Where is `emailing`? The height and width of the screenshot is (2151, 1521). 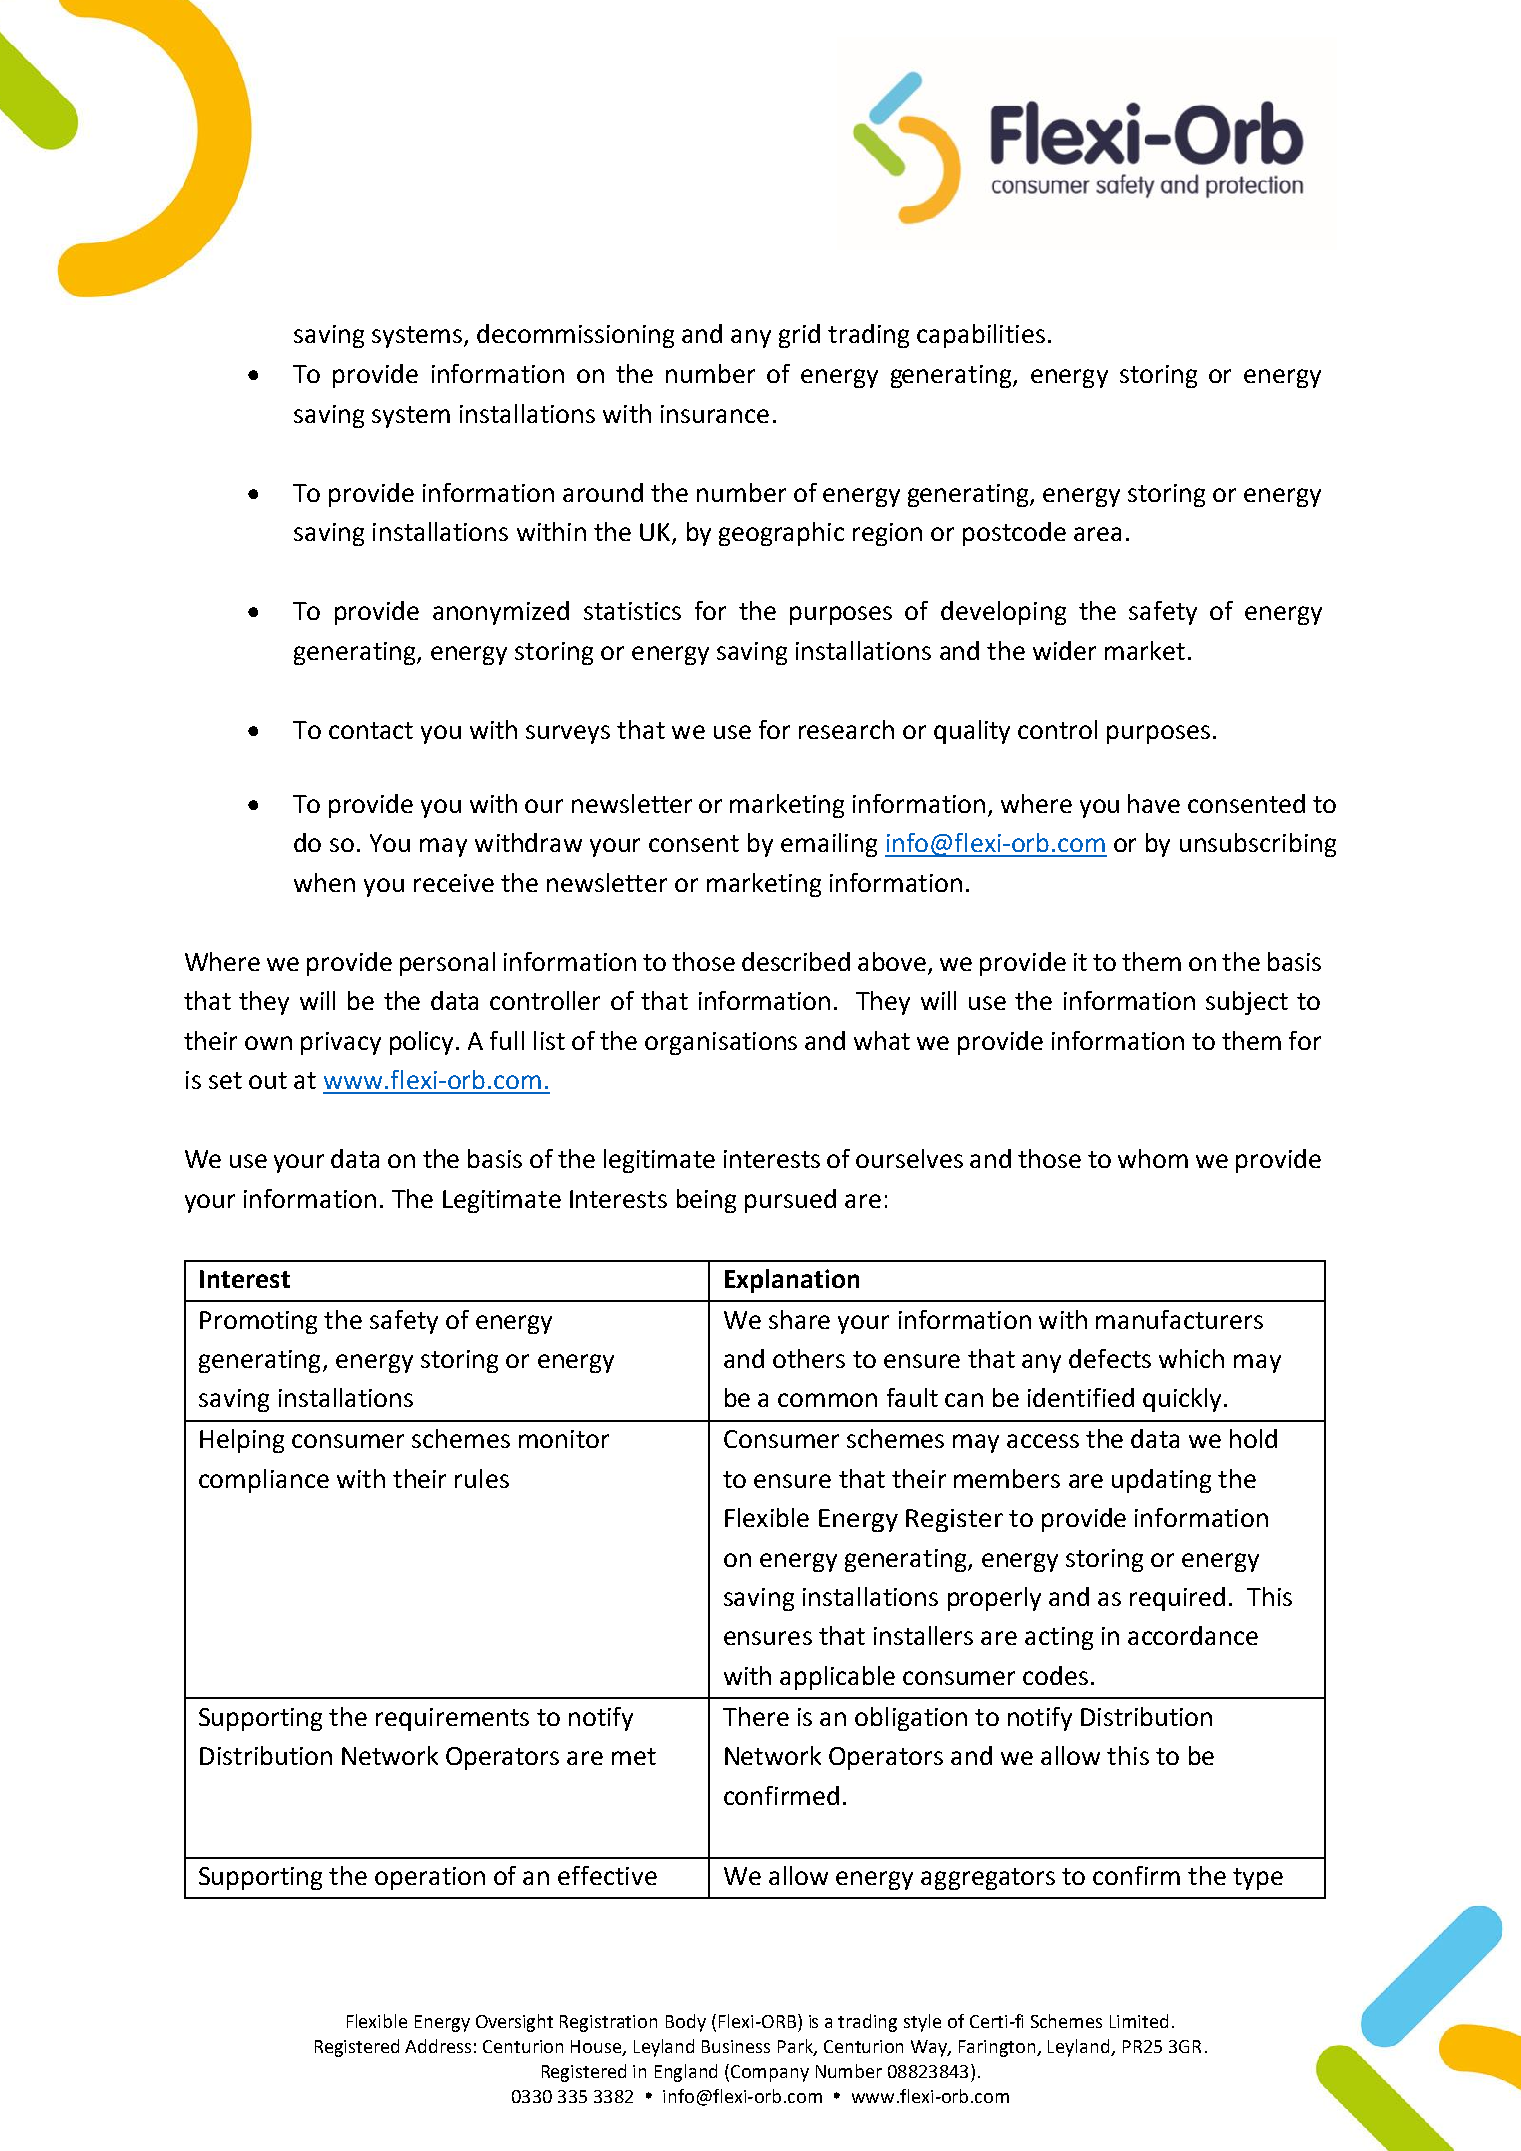 emailing is located at coordinates (829, 845).
